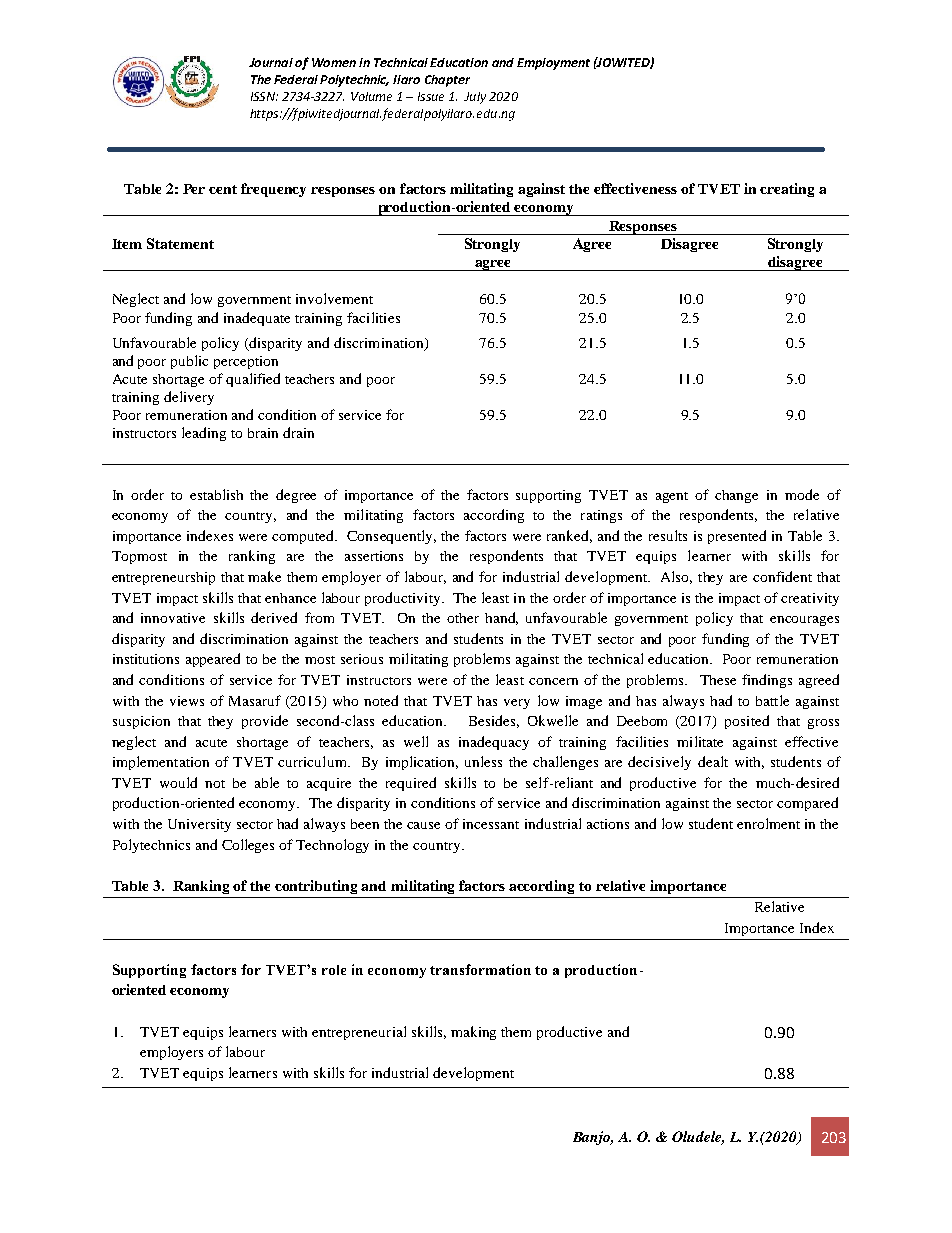 The width and height of the page is (952, 1233). What do you see at coordinates (473, 1033) in the page?
I see `making` at bounding box center [473, 1033].
